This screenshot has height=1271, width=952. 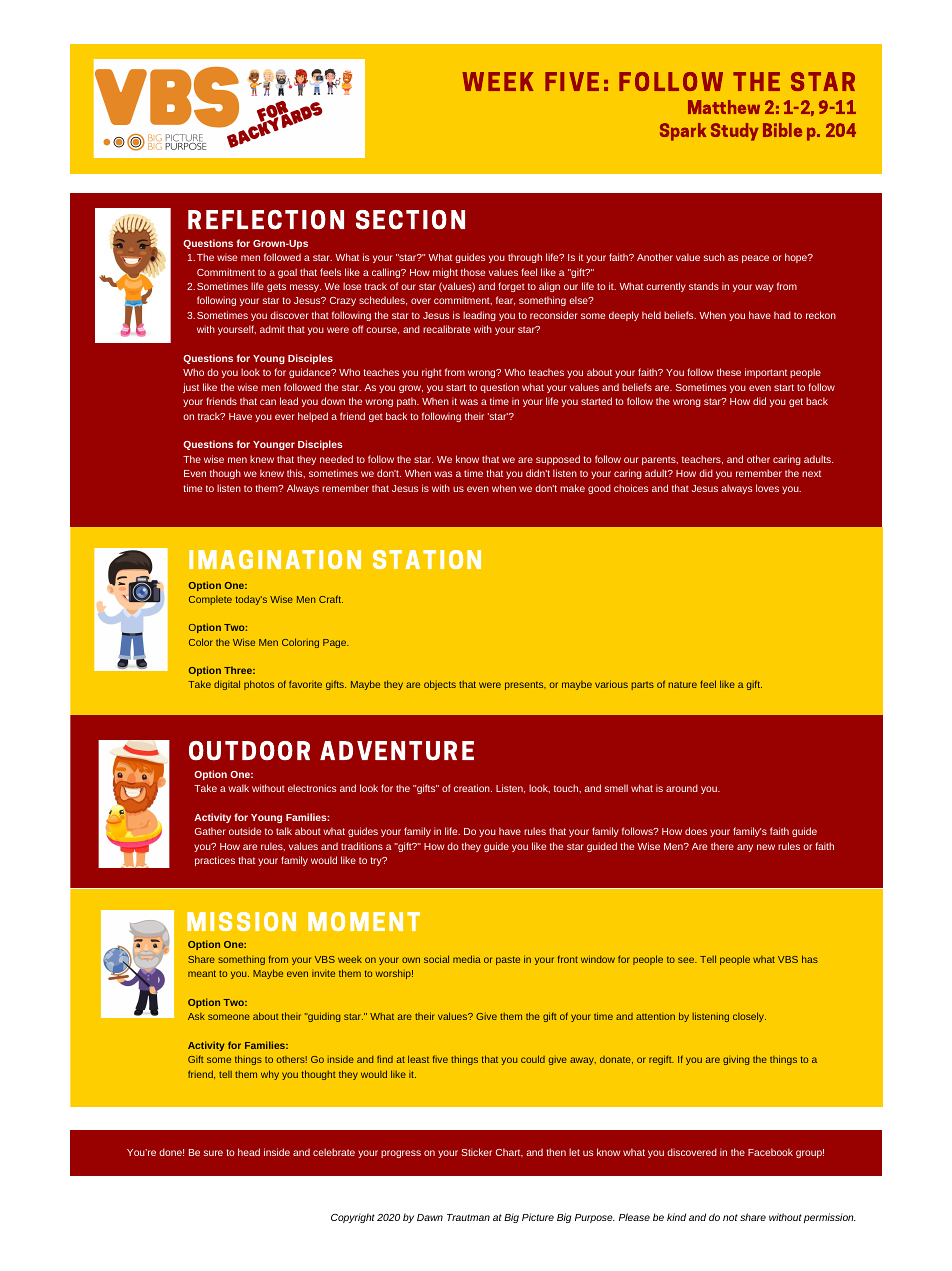 I want to click on head, so click(x=249, y=1152).
